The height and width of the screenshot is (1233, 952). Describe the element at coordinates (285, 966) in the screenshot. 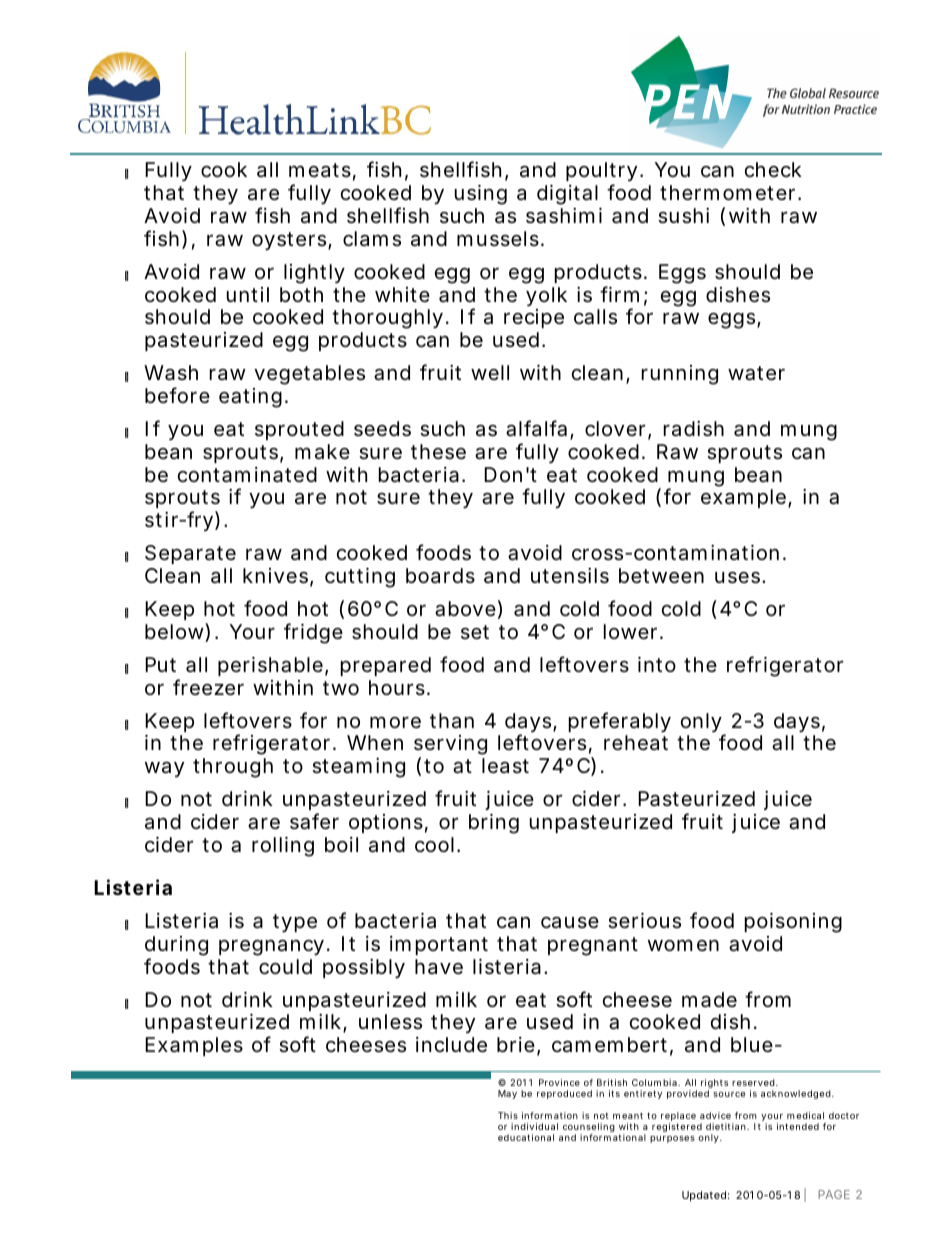

I see `could` at that location.
